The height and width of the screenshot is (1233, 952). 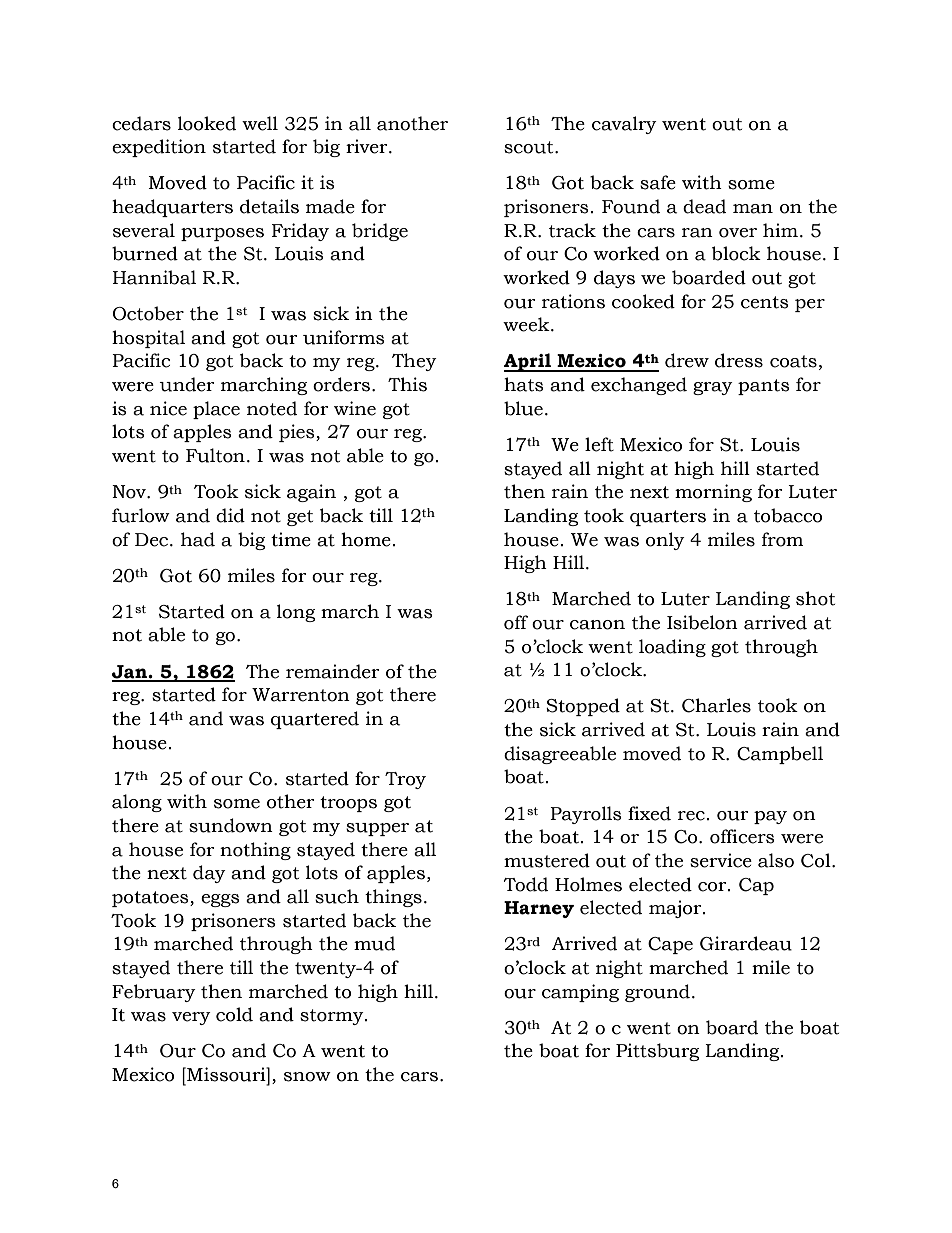 What do you see at coordinates (231, 825) in the screenshot?
I see `sundown` at bounding box center [231, 825].
